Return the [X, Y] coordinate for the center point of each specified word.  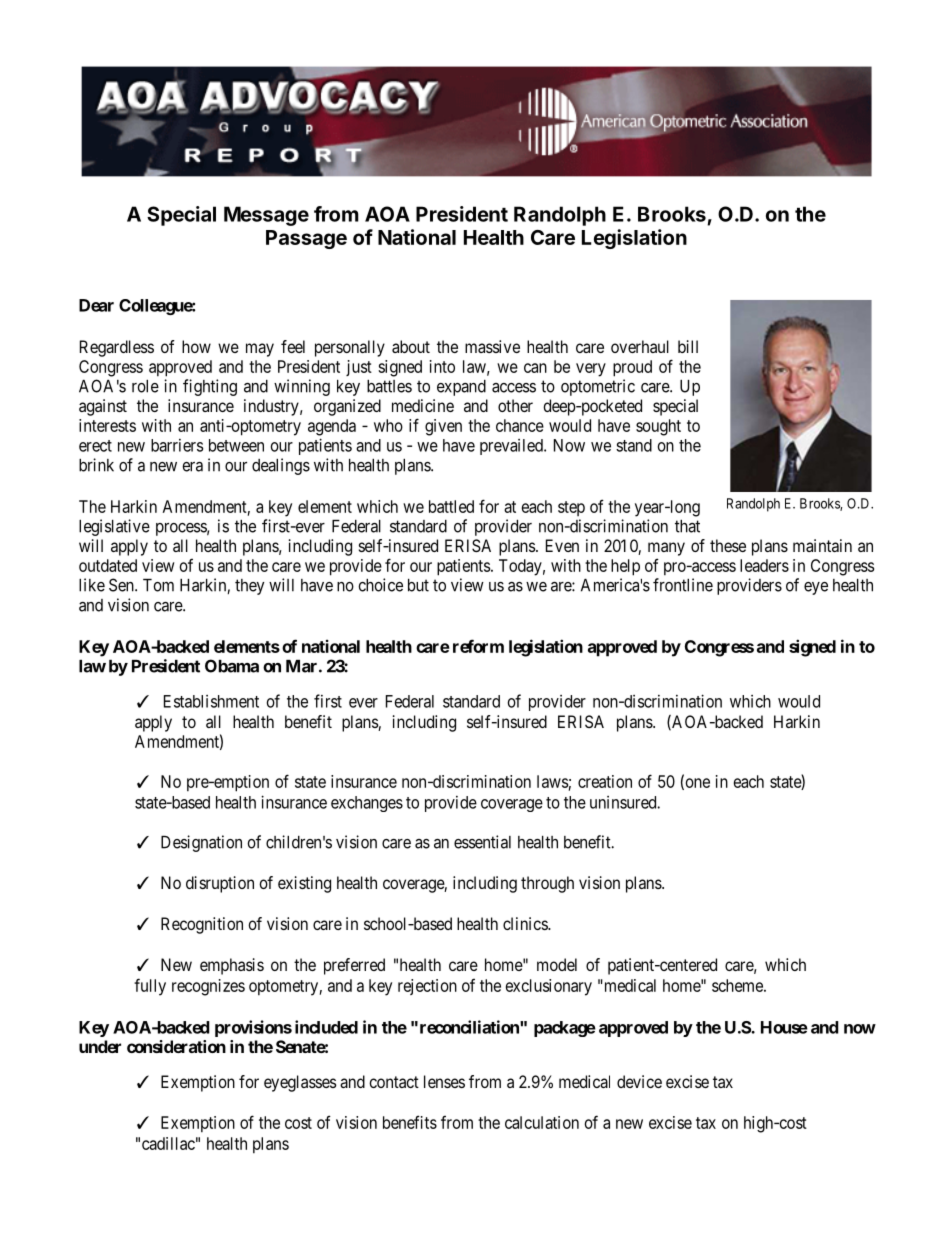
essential [482, 842]
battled [451, 506]
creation [605, 781]
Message [266, 216]
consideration [176, 1046]
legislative [114, 527]
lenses [444, 1081]
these [728, 545]
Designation [201, 843]
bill [688, 346]
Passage [306, 239]
